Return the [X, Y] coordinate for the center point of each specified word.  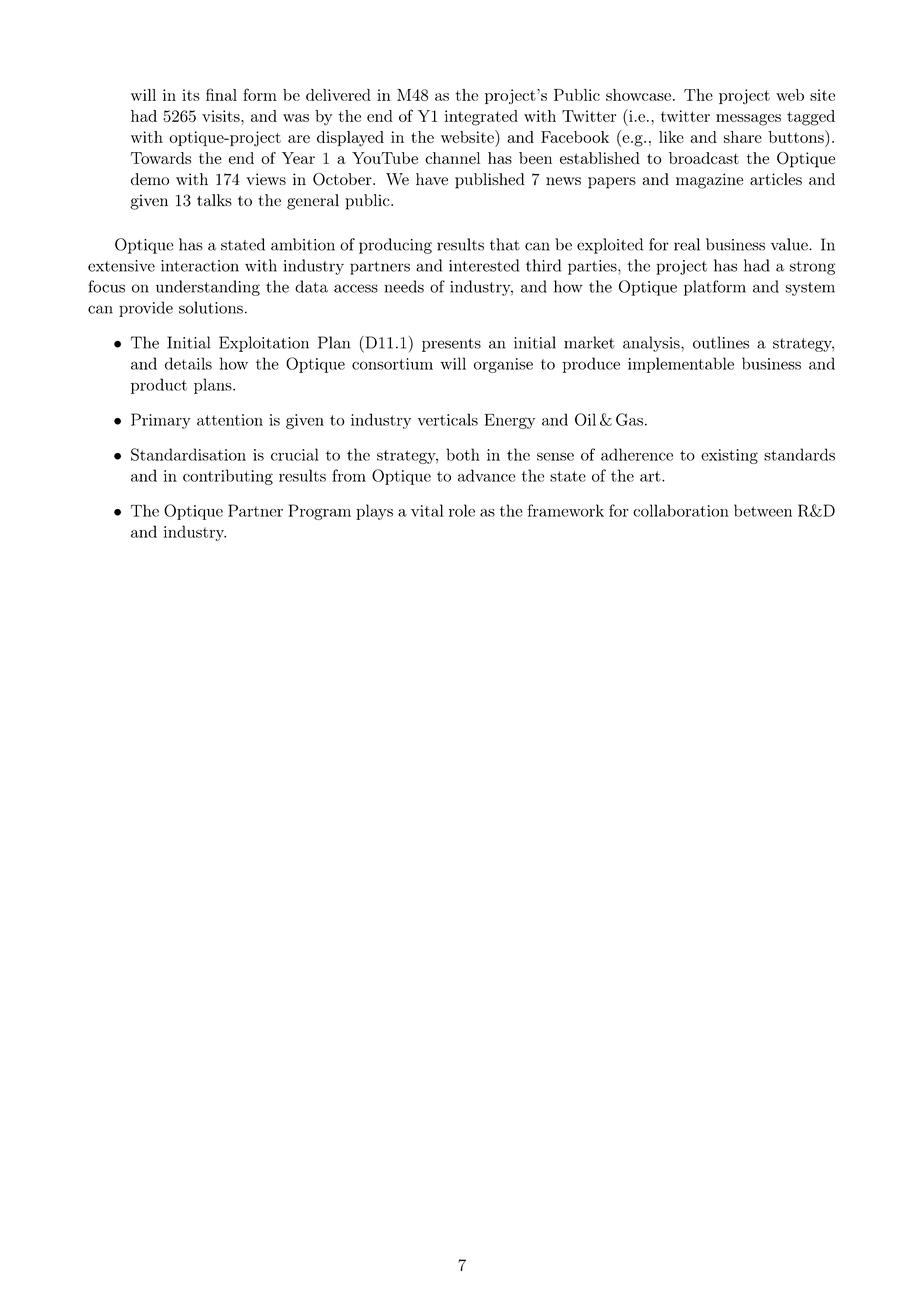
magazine [709, 181]
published [489, 181]
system [810, 289]
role [462, 510]
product [159, 386]
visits [222, 116]
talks [214, 200]
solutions [211, 307]
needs [404, 286]
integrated [481, 118]
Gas [629, 419]
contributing [228, 477]
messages [748, 120]
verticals [448, 419]
